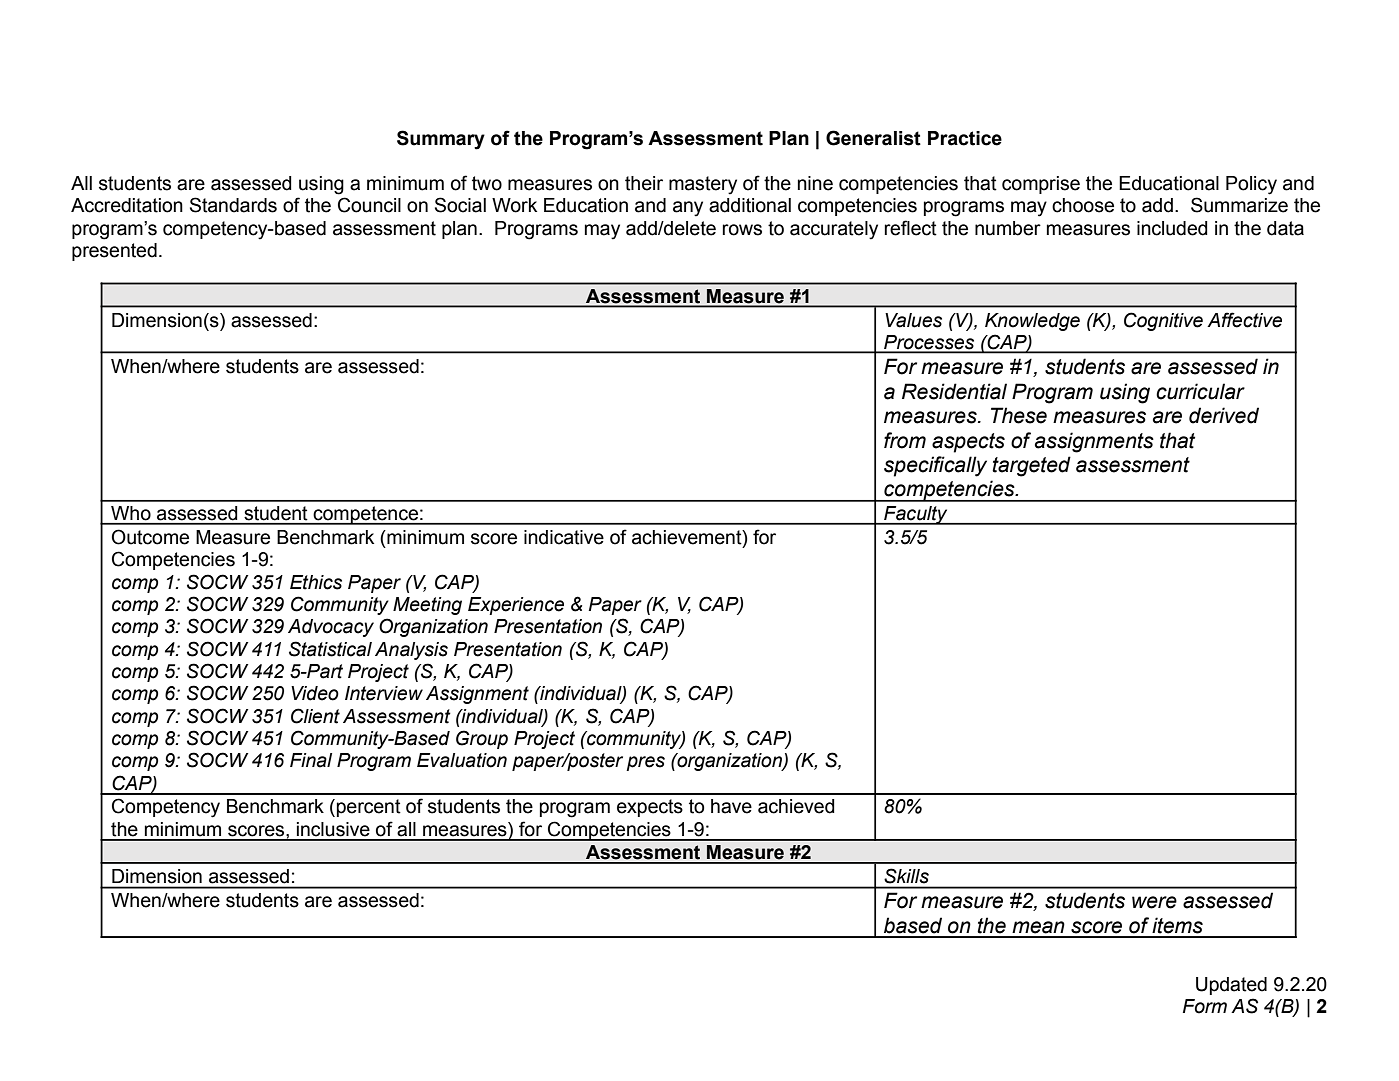 This image has height=1081, width=1399. I want to click on Statistical, so click(330, 649).
